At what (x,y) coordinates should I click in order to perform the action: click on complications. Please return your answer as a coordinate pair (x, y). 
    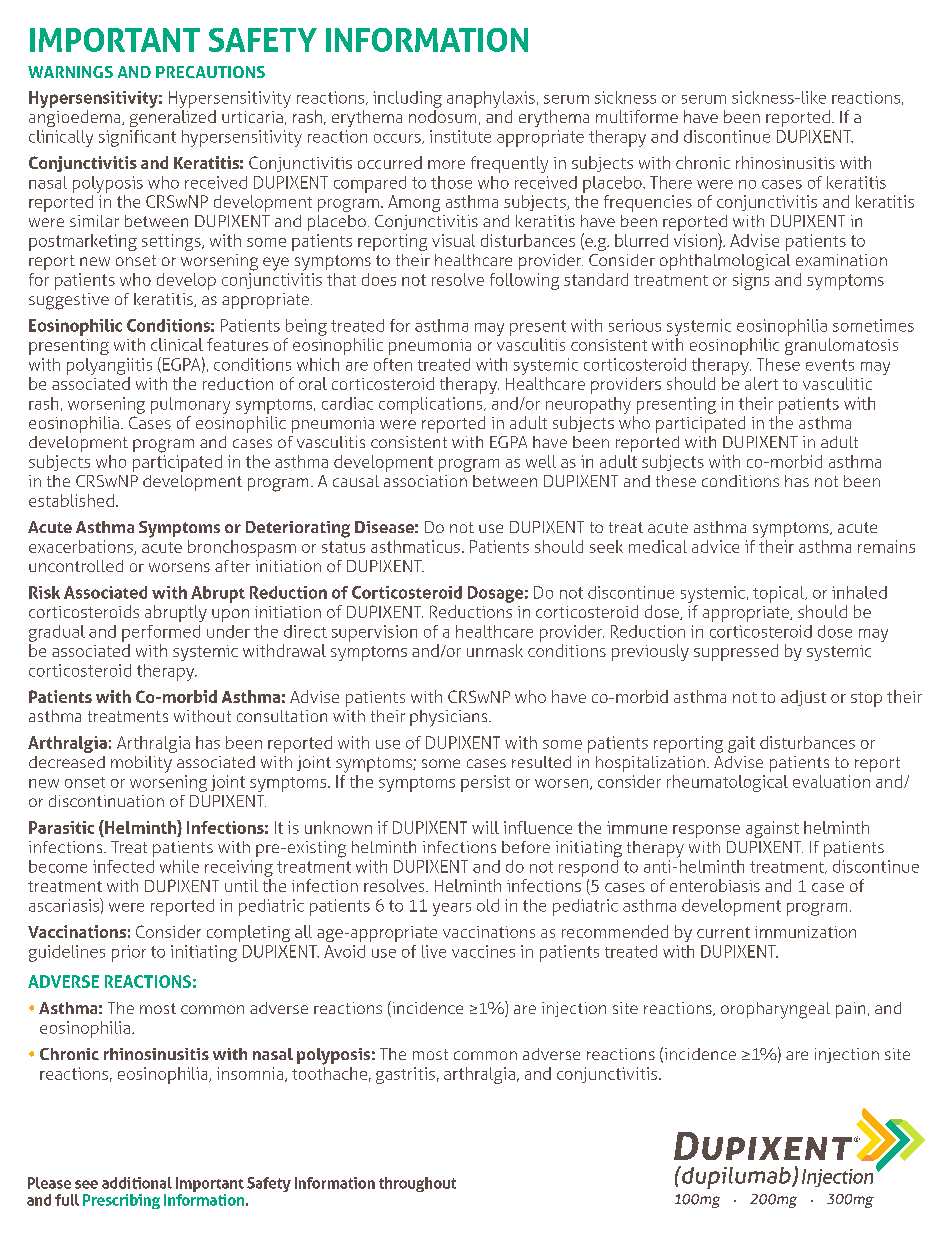
    Looking at the image, I should click on (432, 405).
